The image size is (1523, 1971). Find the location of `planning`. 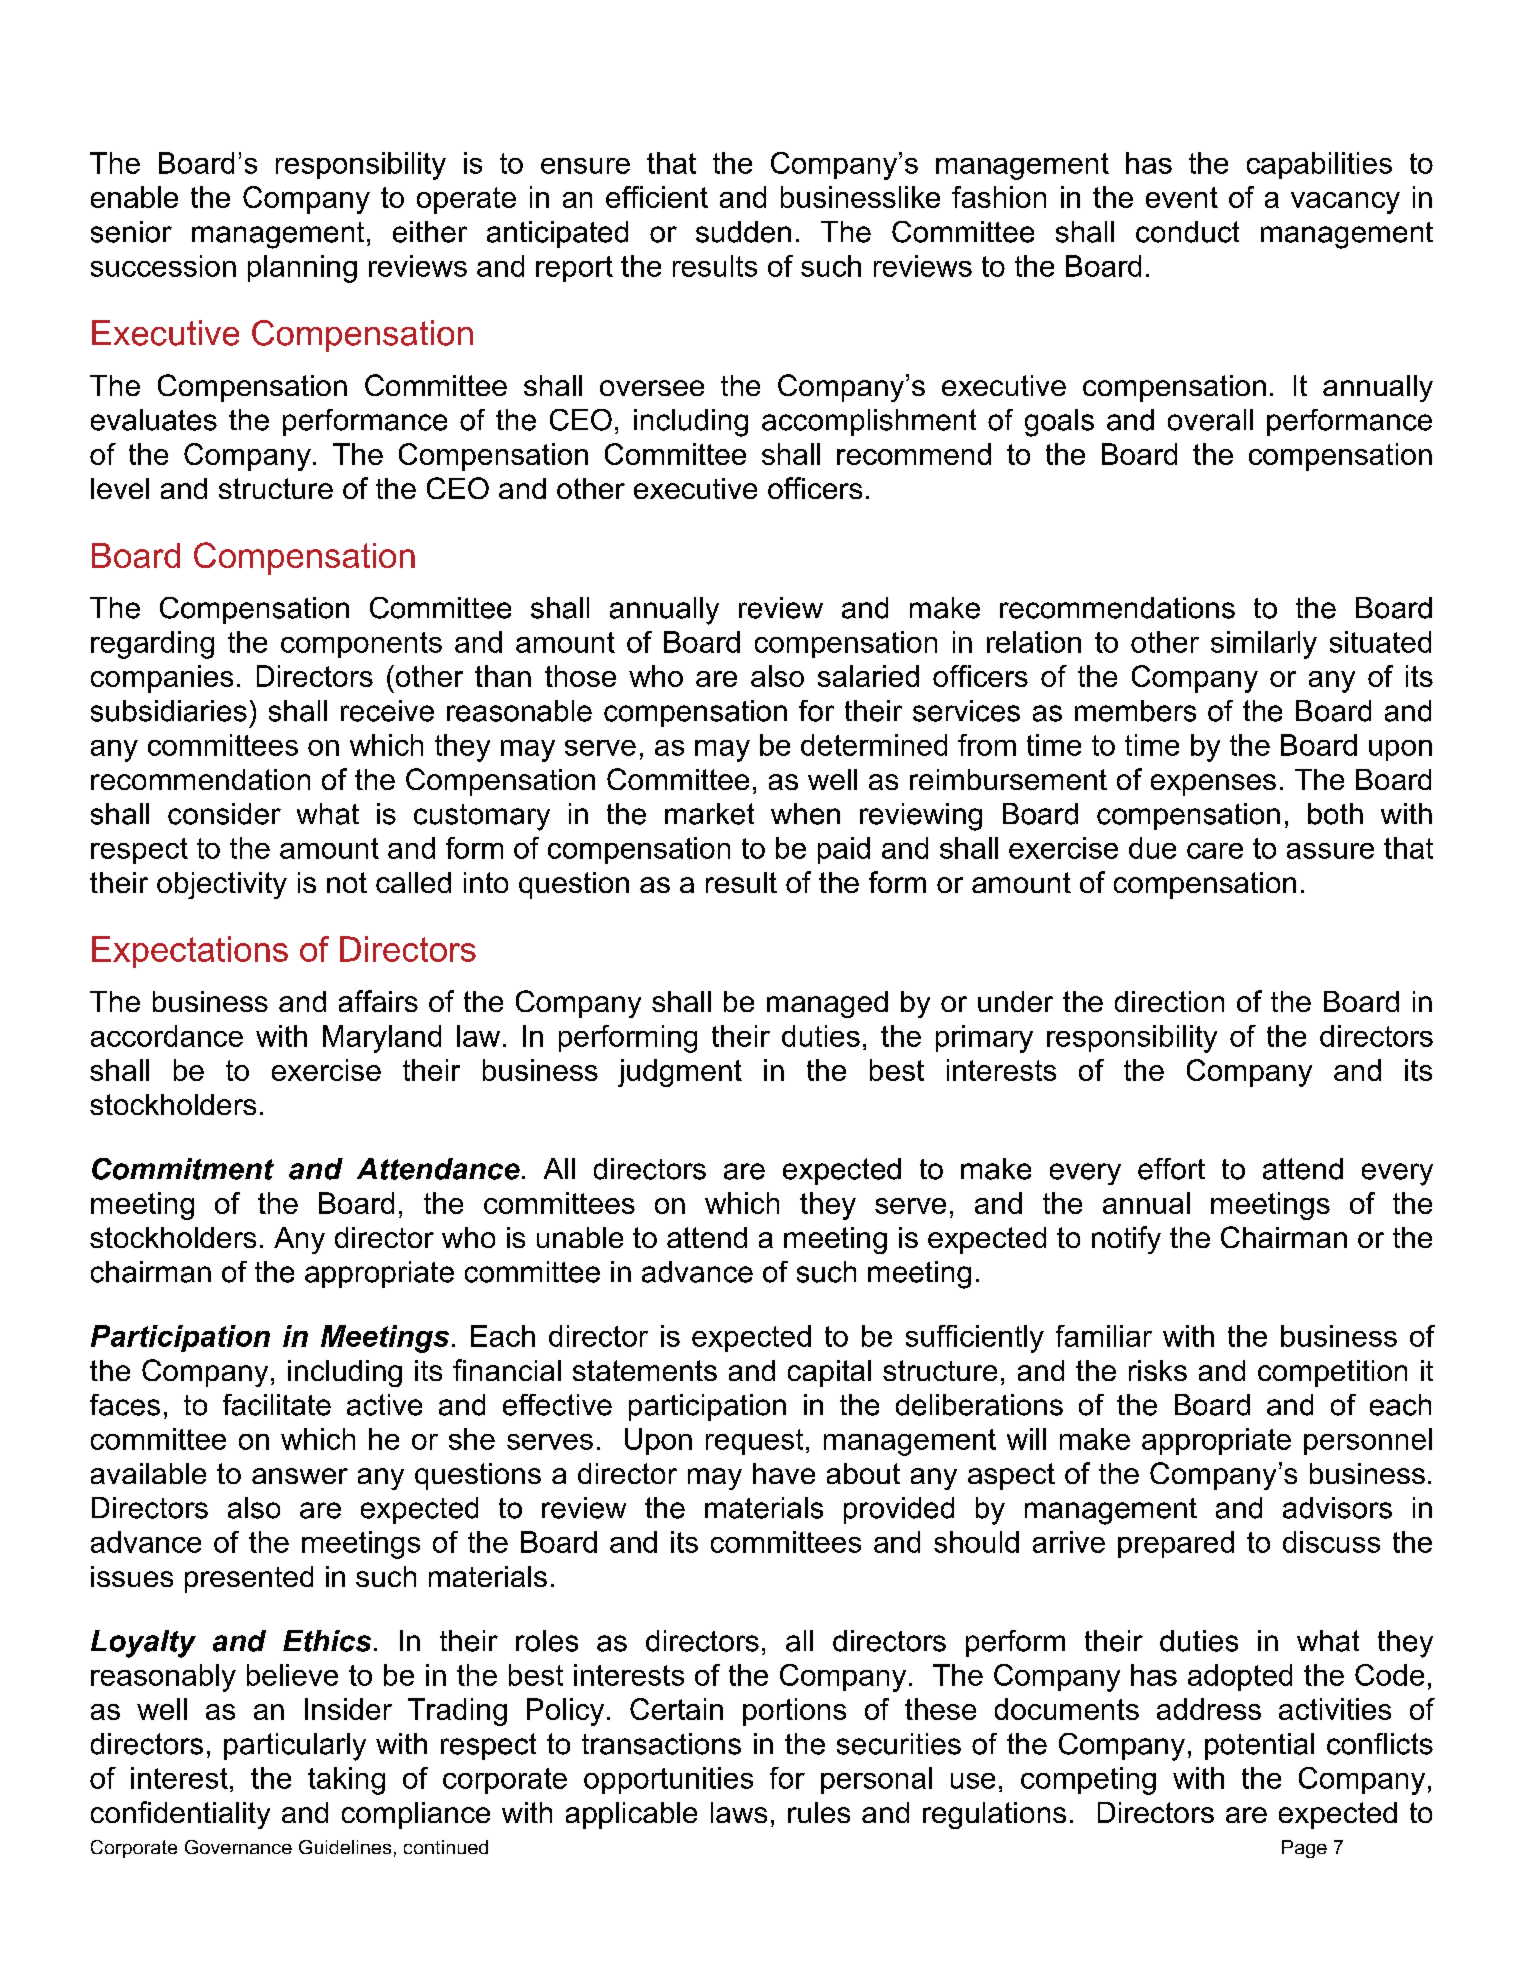

planning is located at coordinates (302, 269).
